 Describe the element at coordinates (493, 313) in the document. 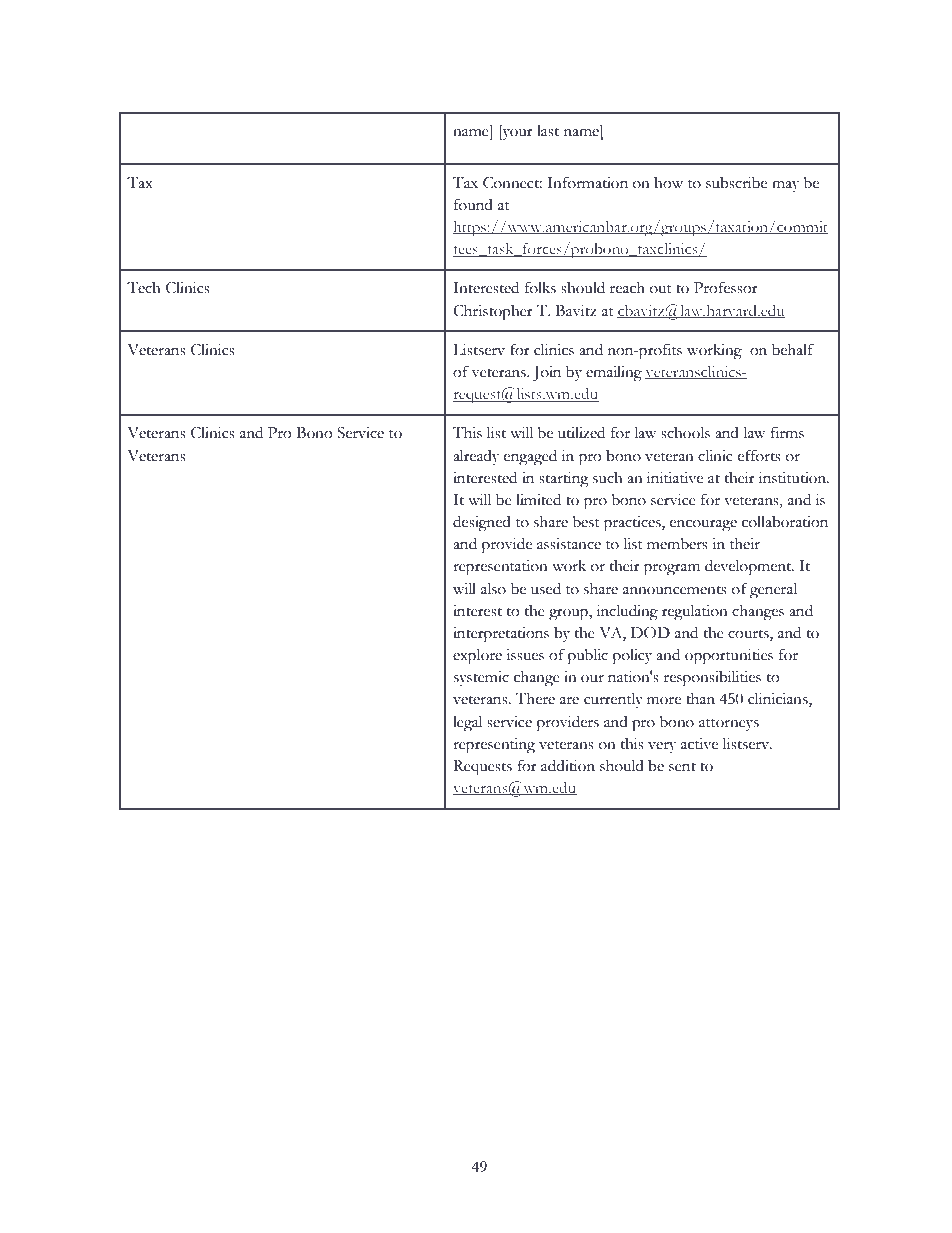

I see `Christopher` at that location.
